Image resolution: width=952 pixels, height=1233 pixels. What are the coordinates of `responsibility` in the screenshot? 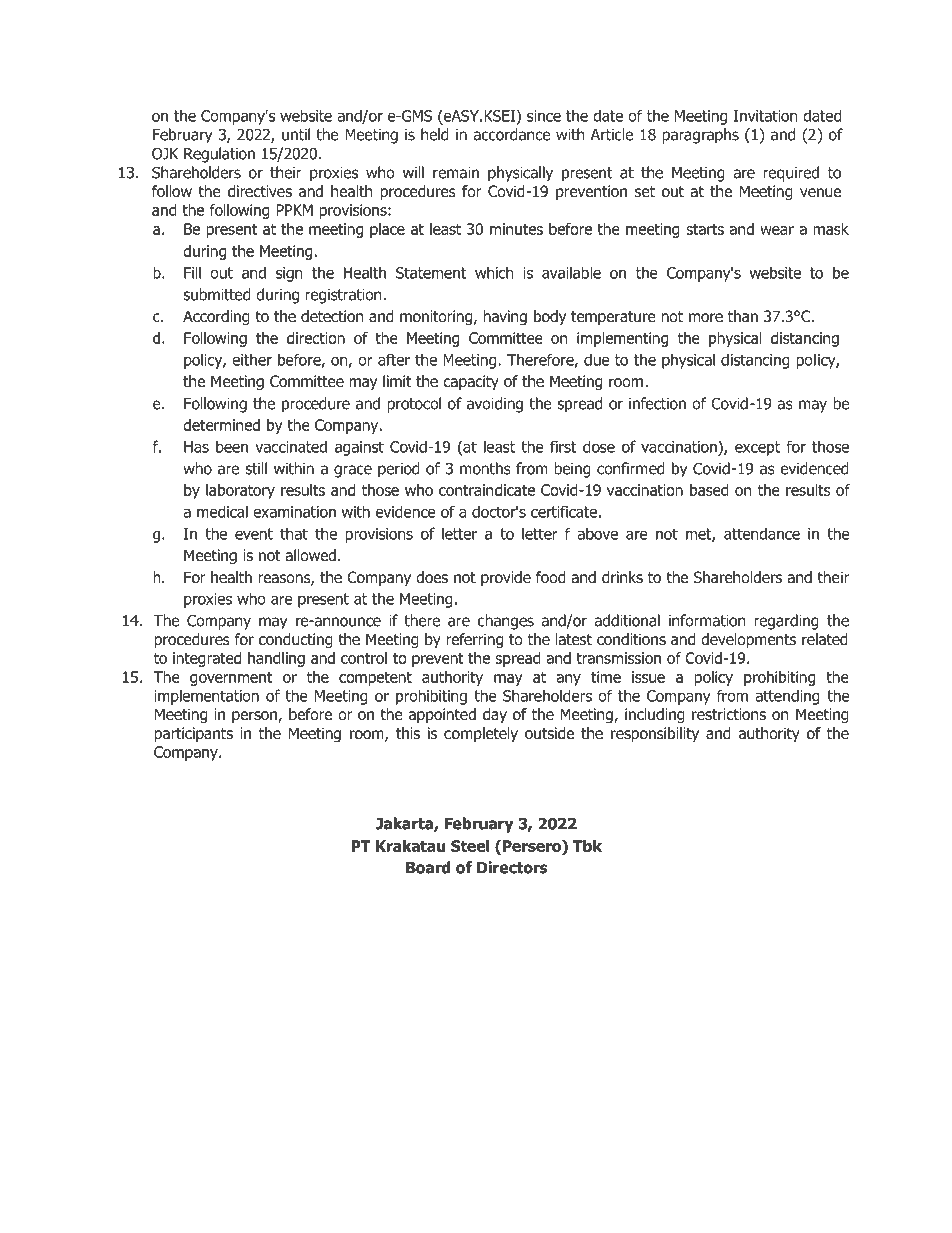 It's located at (655, 734).
